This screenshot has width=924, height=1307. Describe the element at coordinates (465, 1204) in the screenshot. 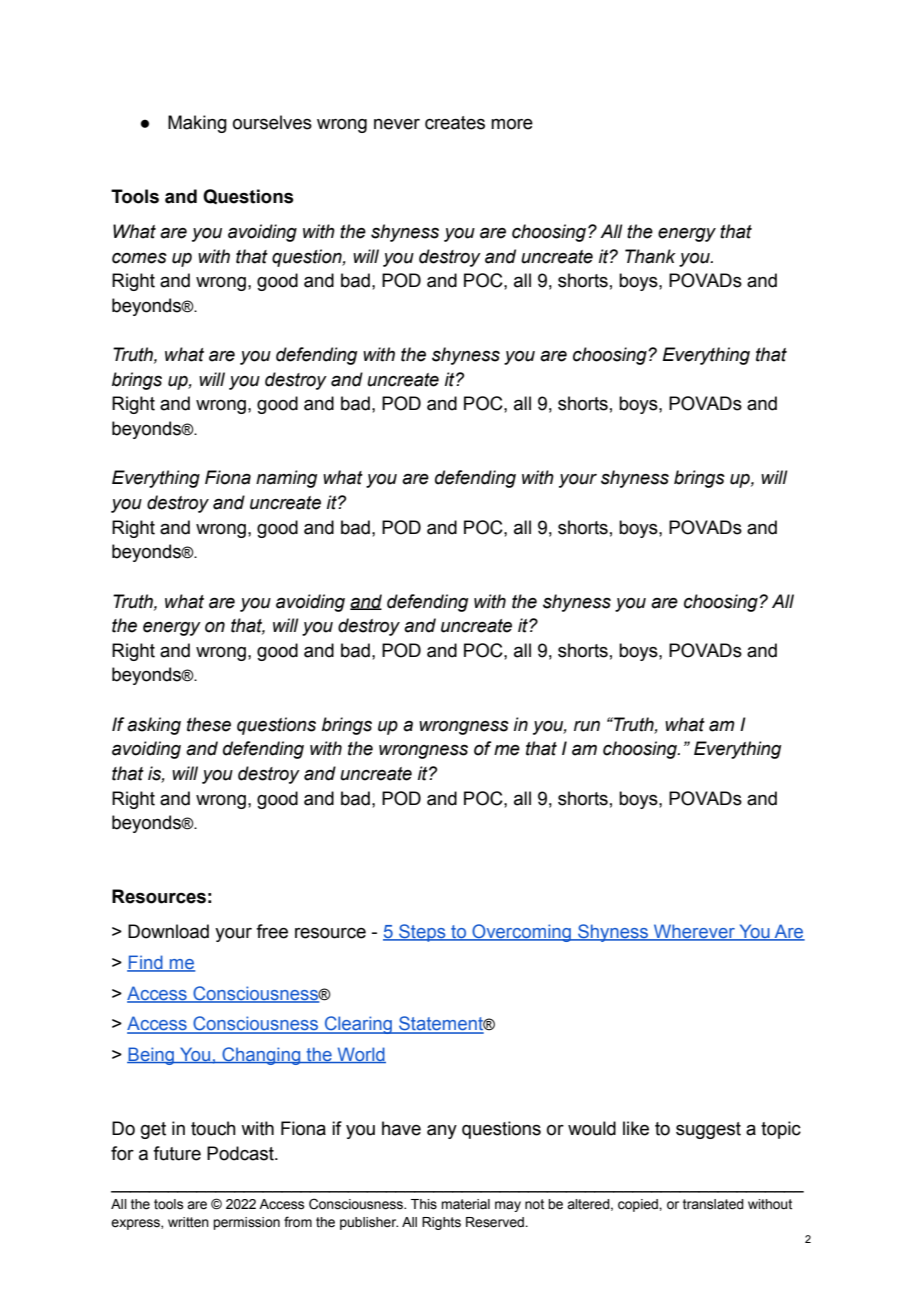

I see `material` at that location.
